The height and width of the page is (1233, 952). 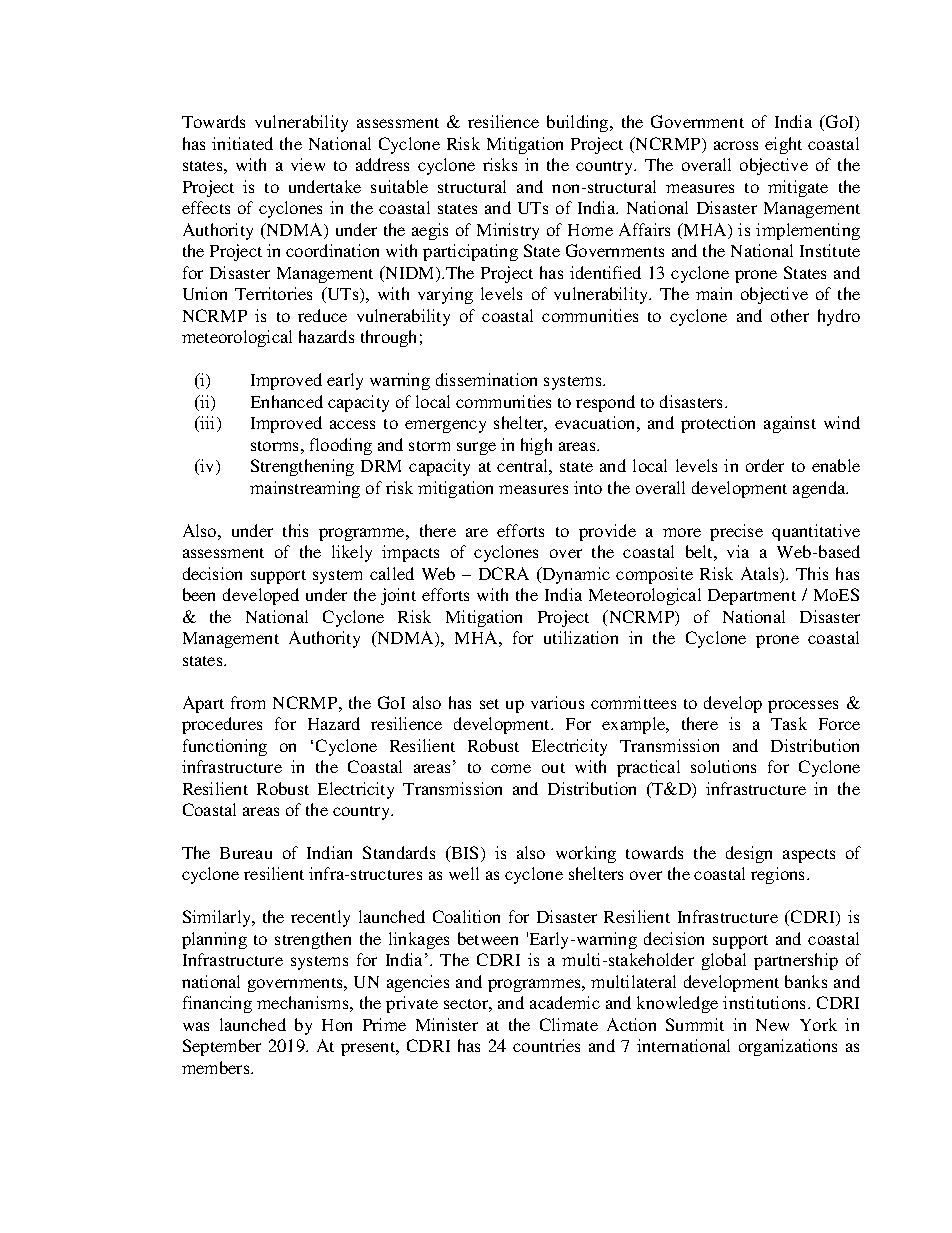 I want to click on Task, so click(x=789, y=723).
